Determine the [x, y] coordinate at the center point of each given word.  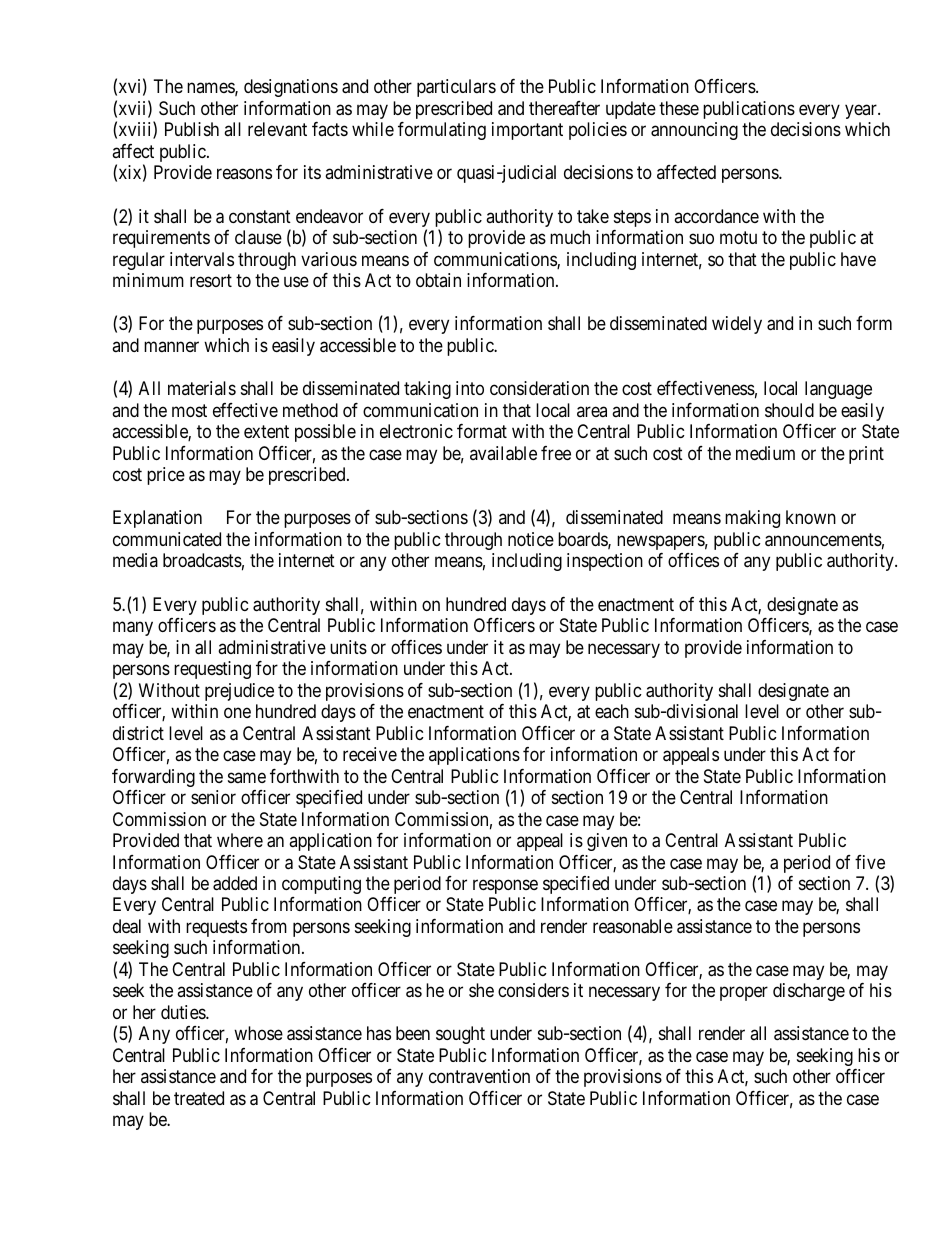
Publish [192, 129]
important [527, 131]
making [752, 519]
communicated [167, 539]
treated [199, 1098]
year [862, 111]
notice [531, 539]
